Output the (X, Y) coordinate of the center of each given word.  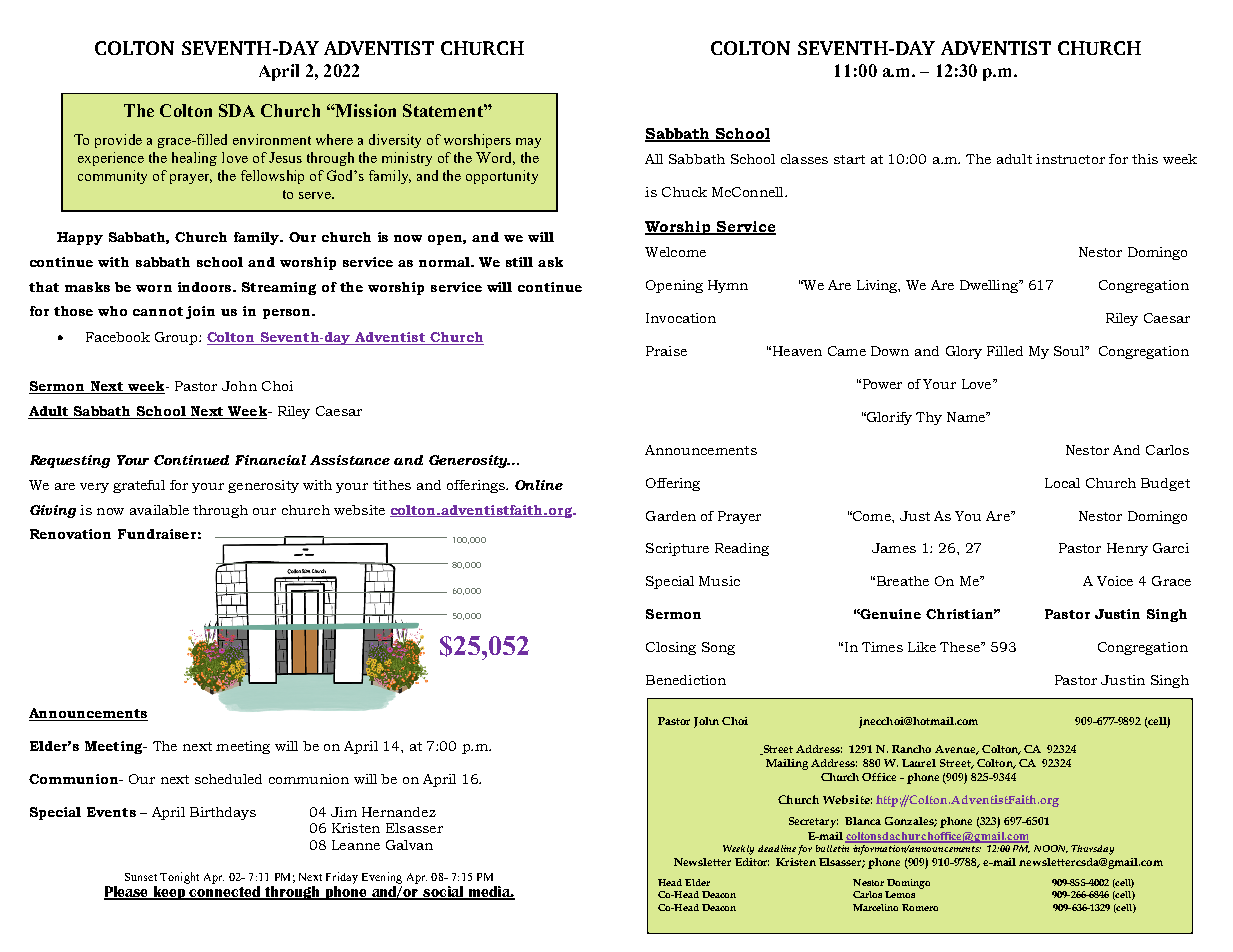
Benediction (686, 680)
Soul (1070, 351)
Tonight (179, 878)
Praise (666, 351)
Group (177, 338)
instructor (1070, 159)
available (159, 510)
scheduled (228, 779)
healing (194, 159)
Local (1062, 483)
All (654, 159)
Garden (671, 516)
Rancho (911, 749)
